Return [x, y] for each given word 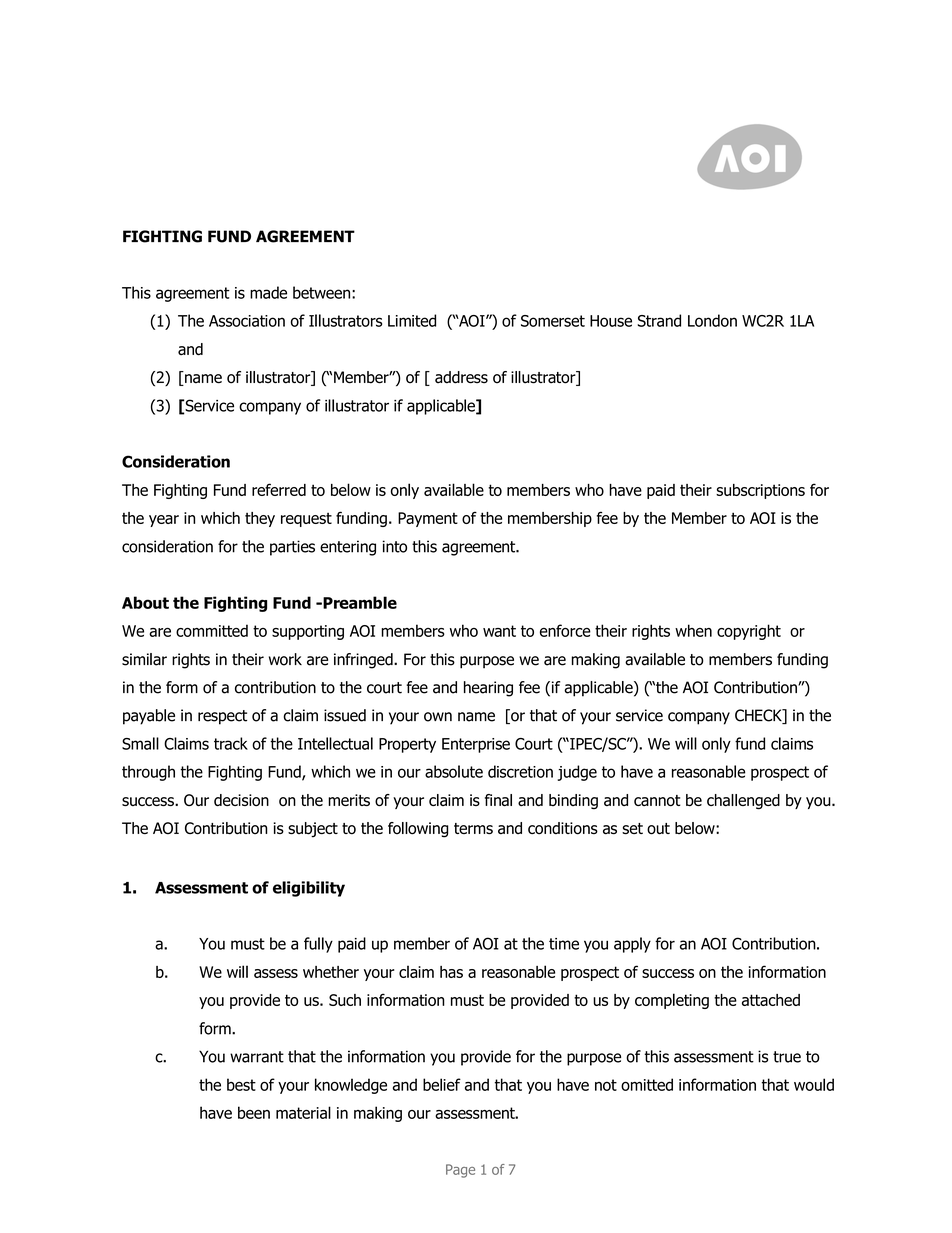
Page [460, 1171]
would [814, 1084]
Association [247, 321]
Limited [412, 320]
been [254, 1112]
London [712, 320]
